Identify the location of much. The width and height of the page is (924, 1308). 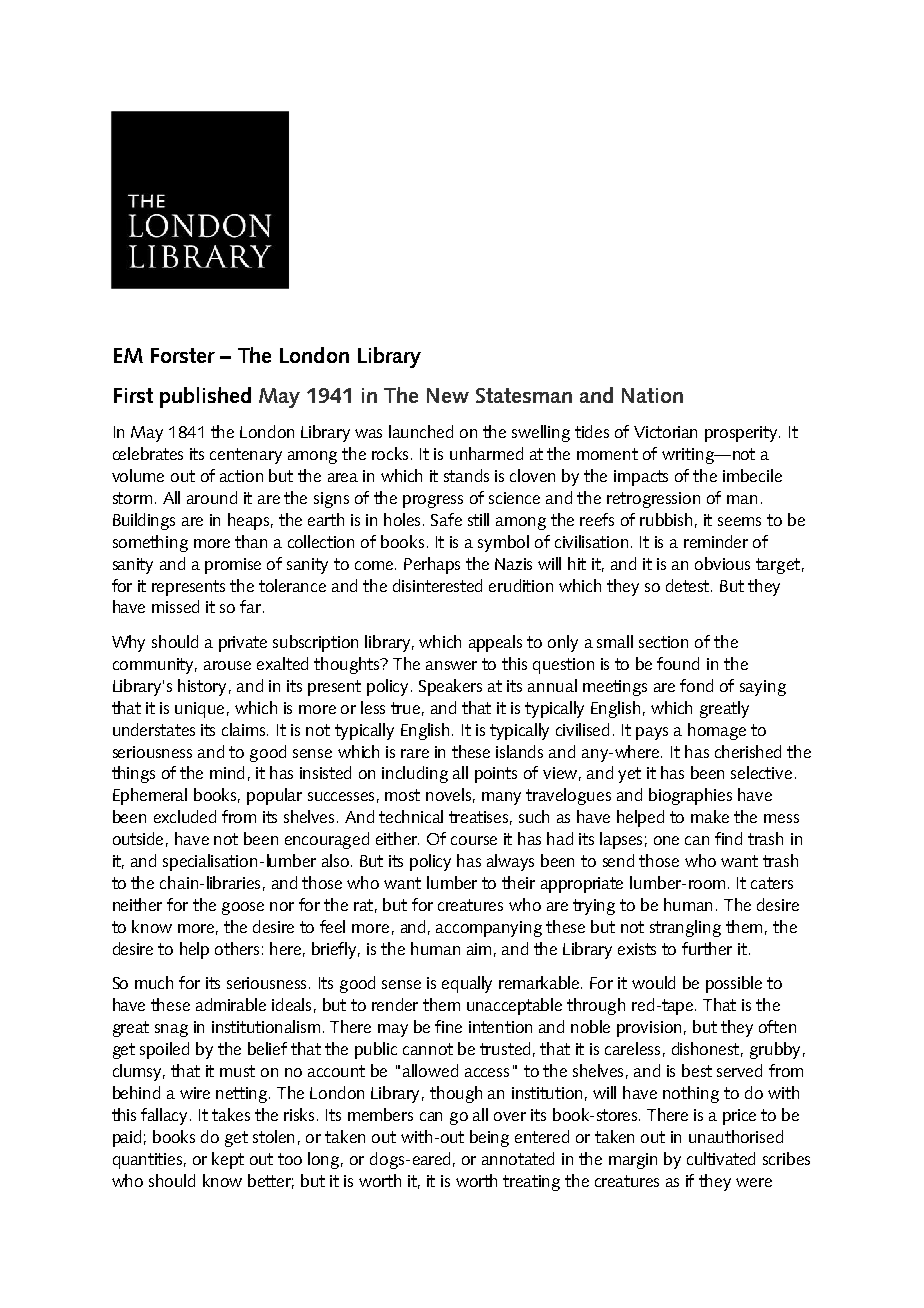
(154, 982).
